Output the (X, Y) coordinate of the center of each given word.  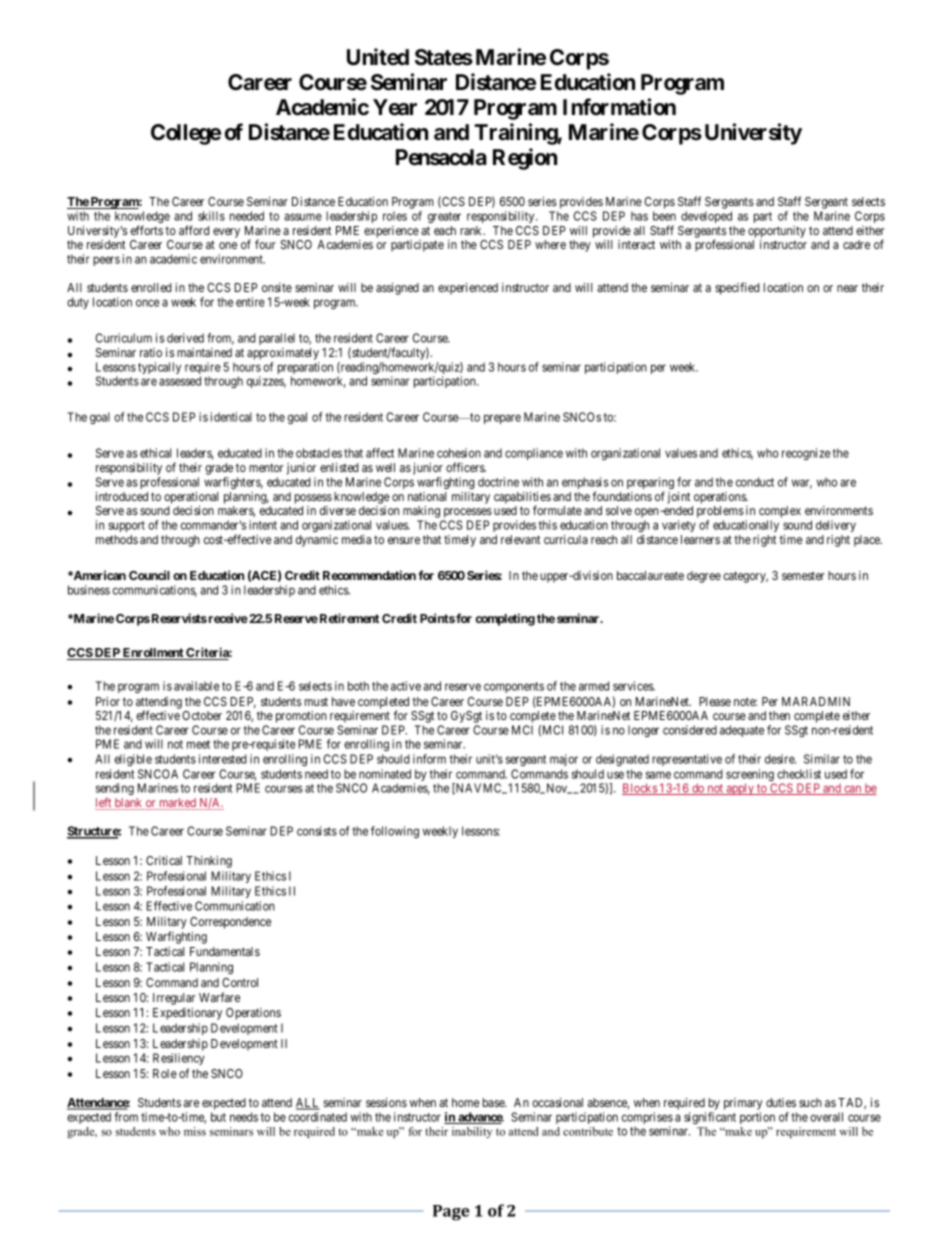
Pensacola (441, 157)
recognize (806, 454)
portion (757, 1118)
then (779, 715)
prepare (502, 419)
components (514, 687)
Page (451, 1213)
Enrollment (153, 654)
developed (706, 217)
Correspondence (230, 923)
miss (195, 1131)
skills (211, 216)
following (395, 832)
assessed (180, 381)
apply (740, 789)
